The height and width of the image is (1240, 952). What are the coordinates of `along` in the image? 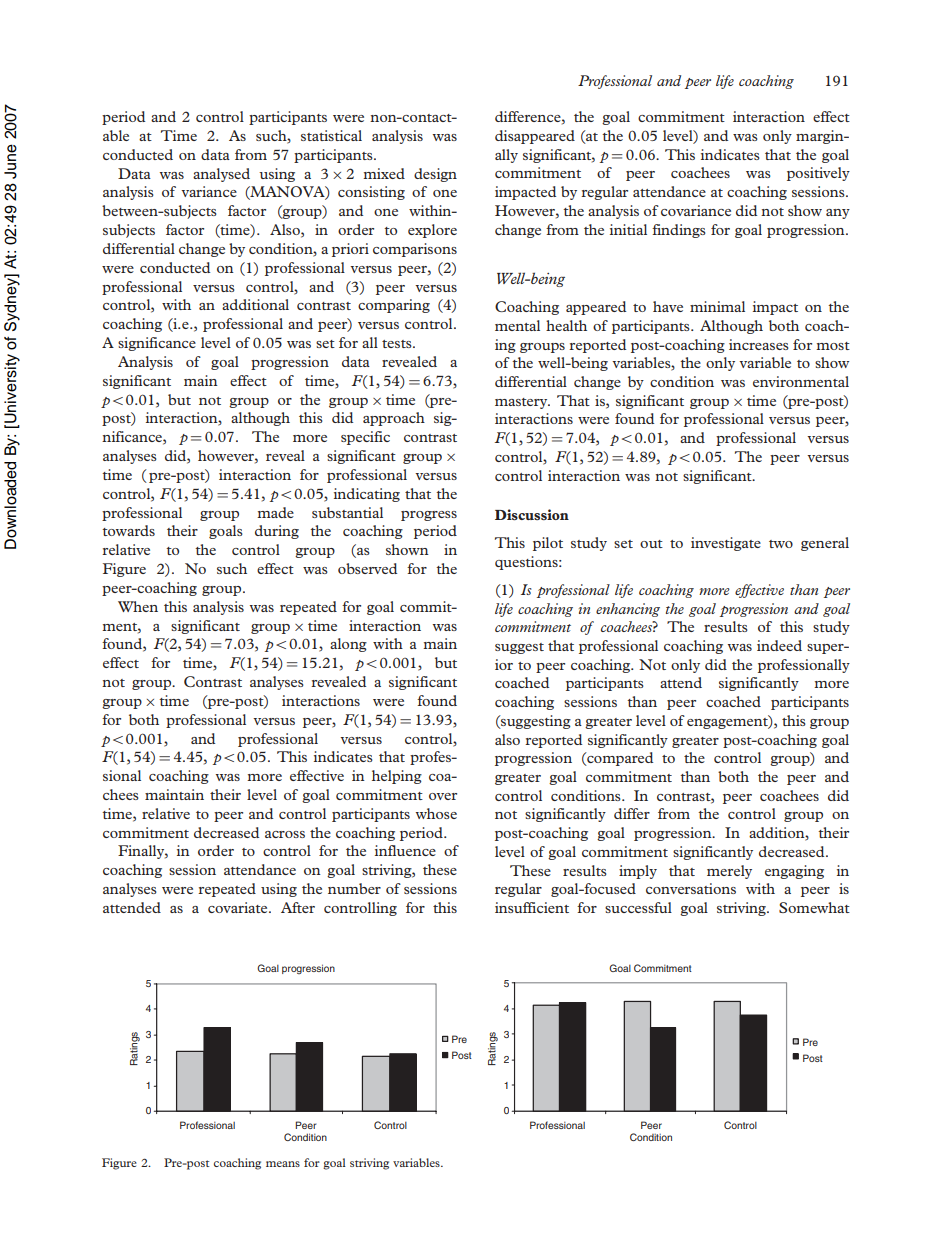 It's located at (348, 645).
